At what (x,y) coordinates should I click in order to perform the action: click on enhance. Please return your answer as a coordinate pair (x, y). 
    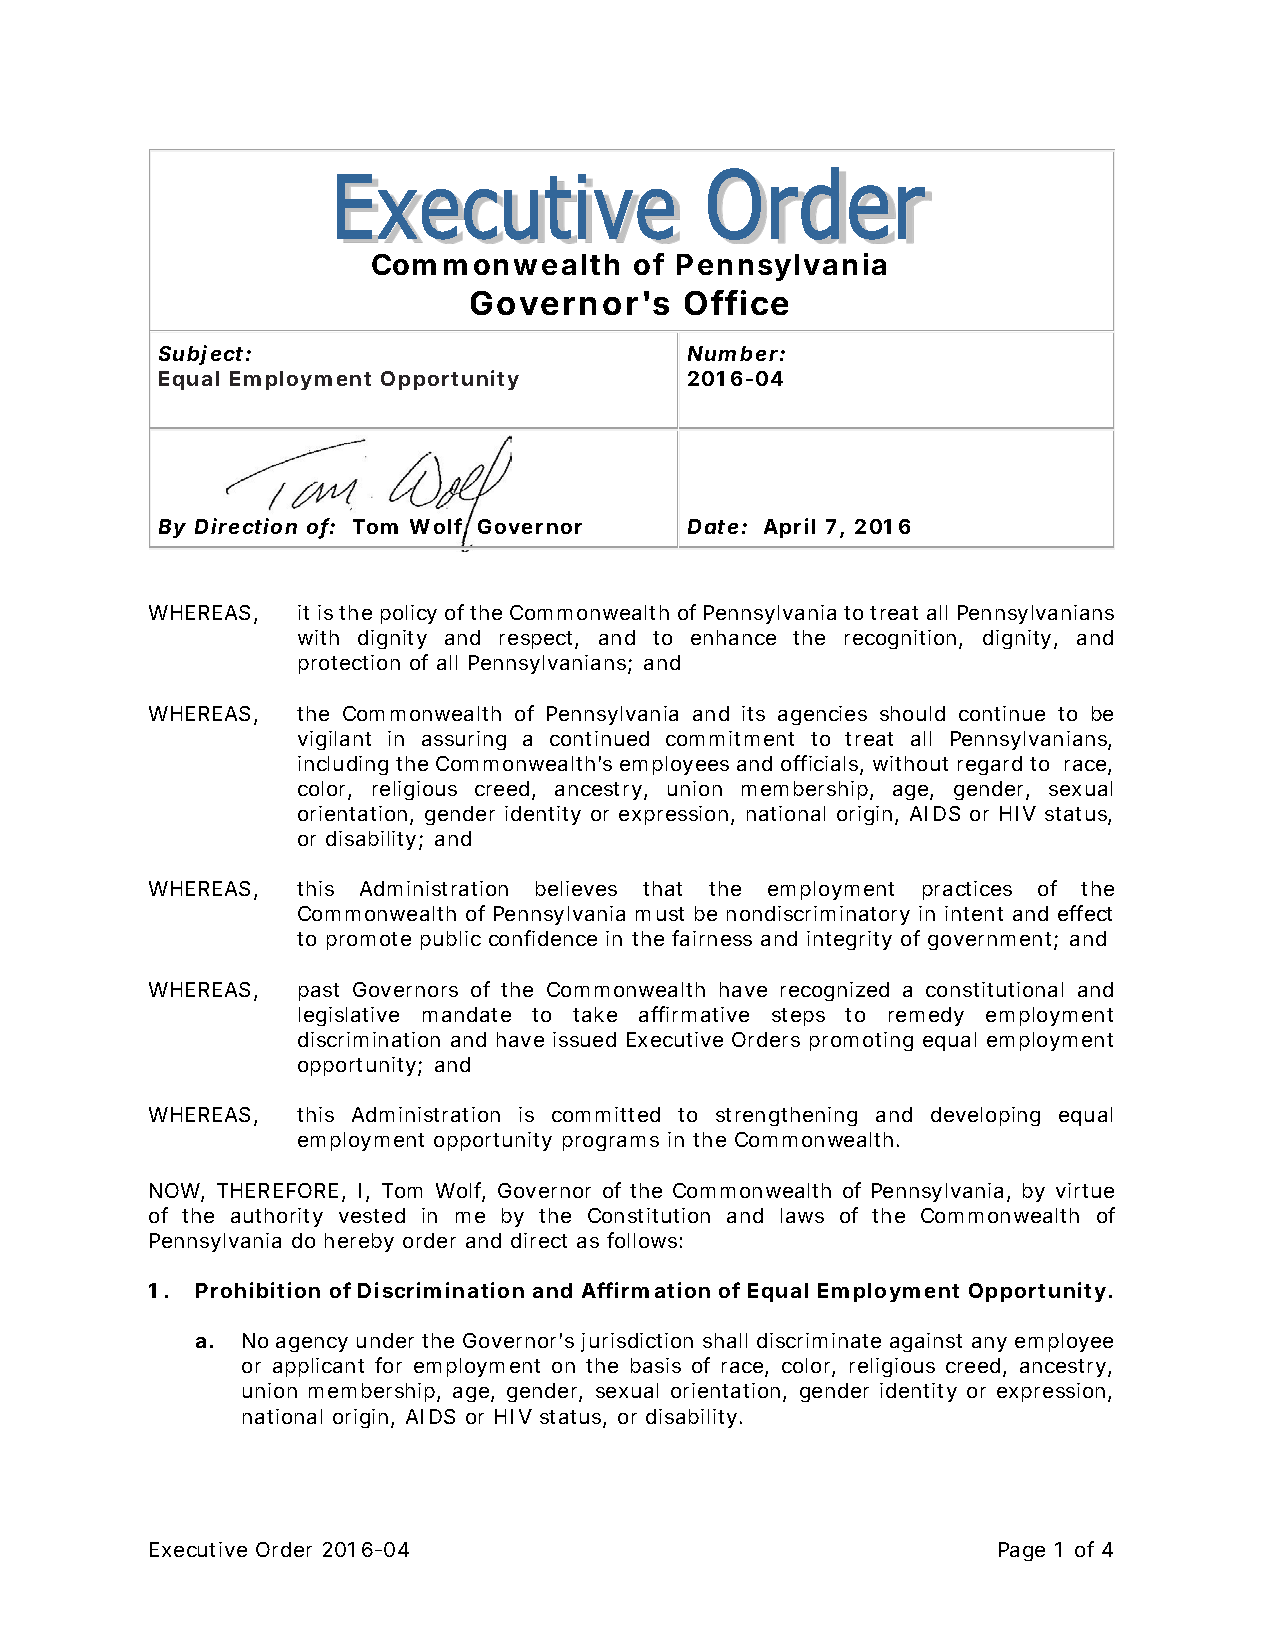
    Looking at the image, I should click on (733, 637).
